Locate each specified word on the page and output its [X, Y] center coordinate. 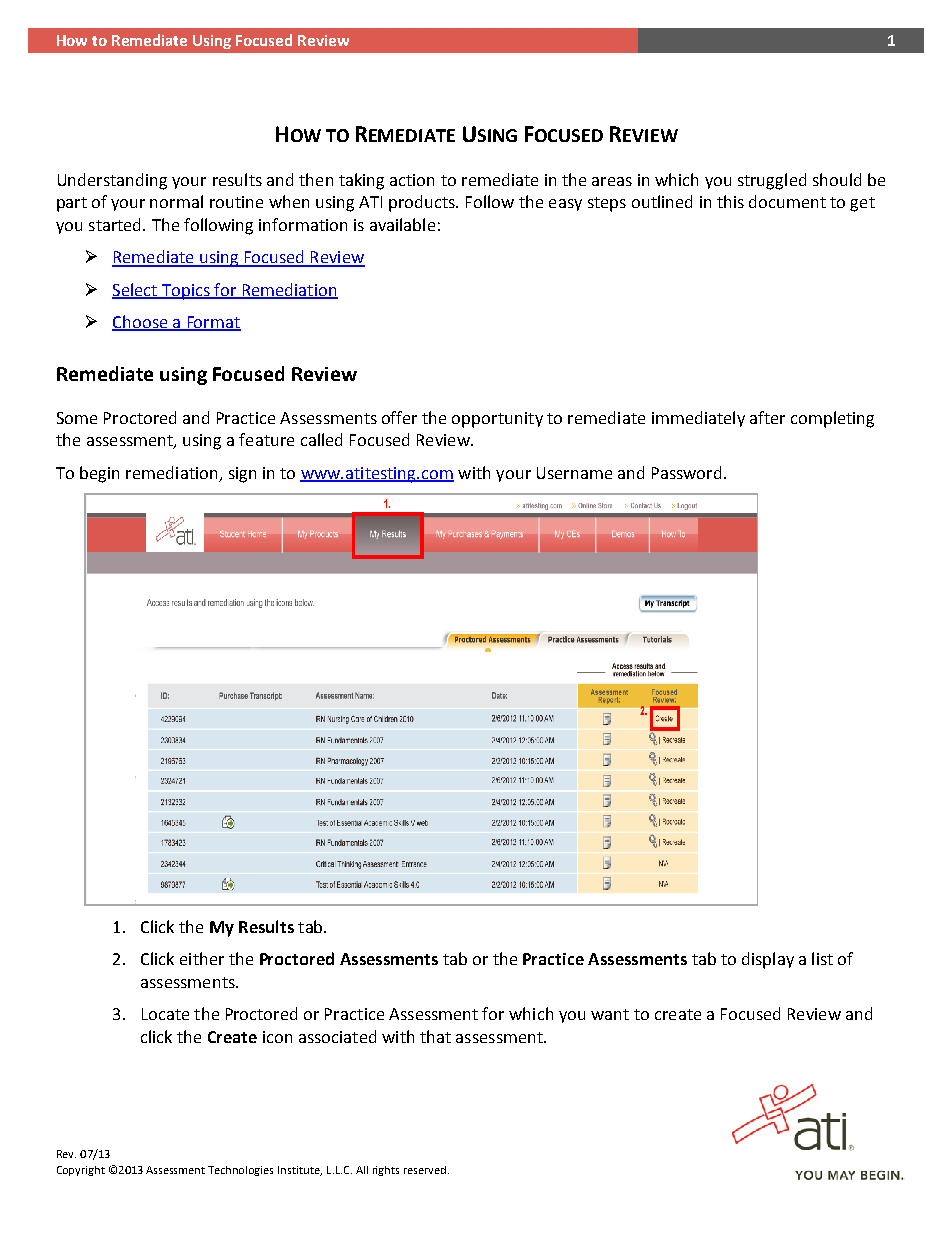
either [202, 958]
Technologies [240, 1171]
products [423, 203]
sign [242, 475]
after [767, 417]
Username [574, 473]
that [435, 1036]
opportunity [497, 420]
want [610, 1014]
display [768, 960]
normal [176, 201]
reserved [426, 1170]
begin [99, 474]
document [787, 201]
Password [686, 472]
